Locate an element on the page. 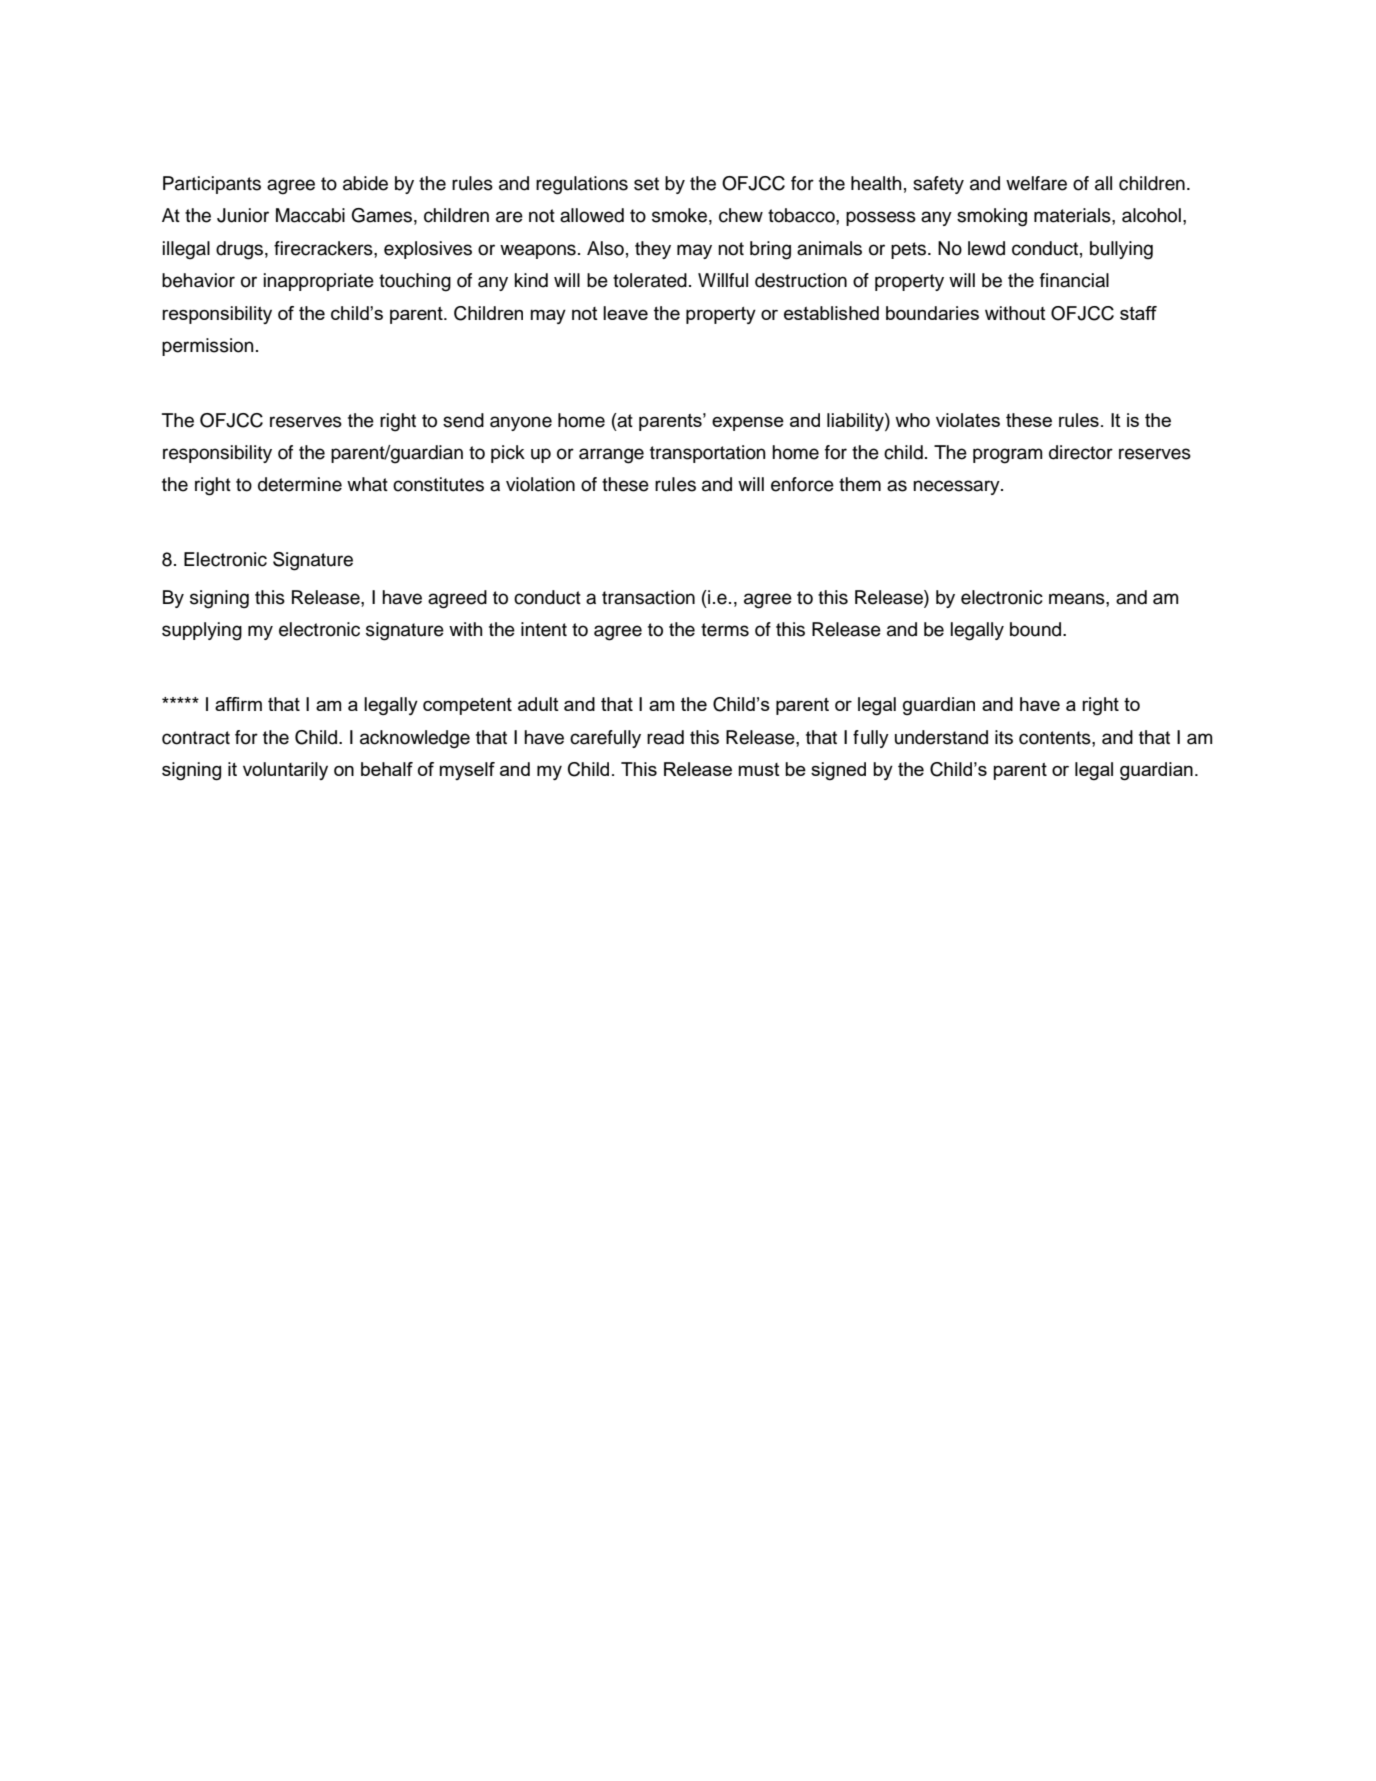  program is located at coordinates (1007, 456).
